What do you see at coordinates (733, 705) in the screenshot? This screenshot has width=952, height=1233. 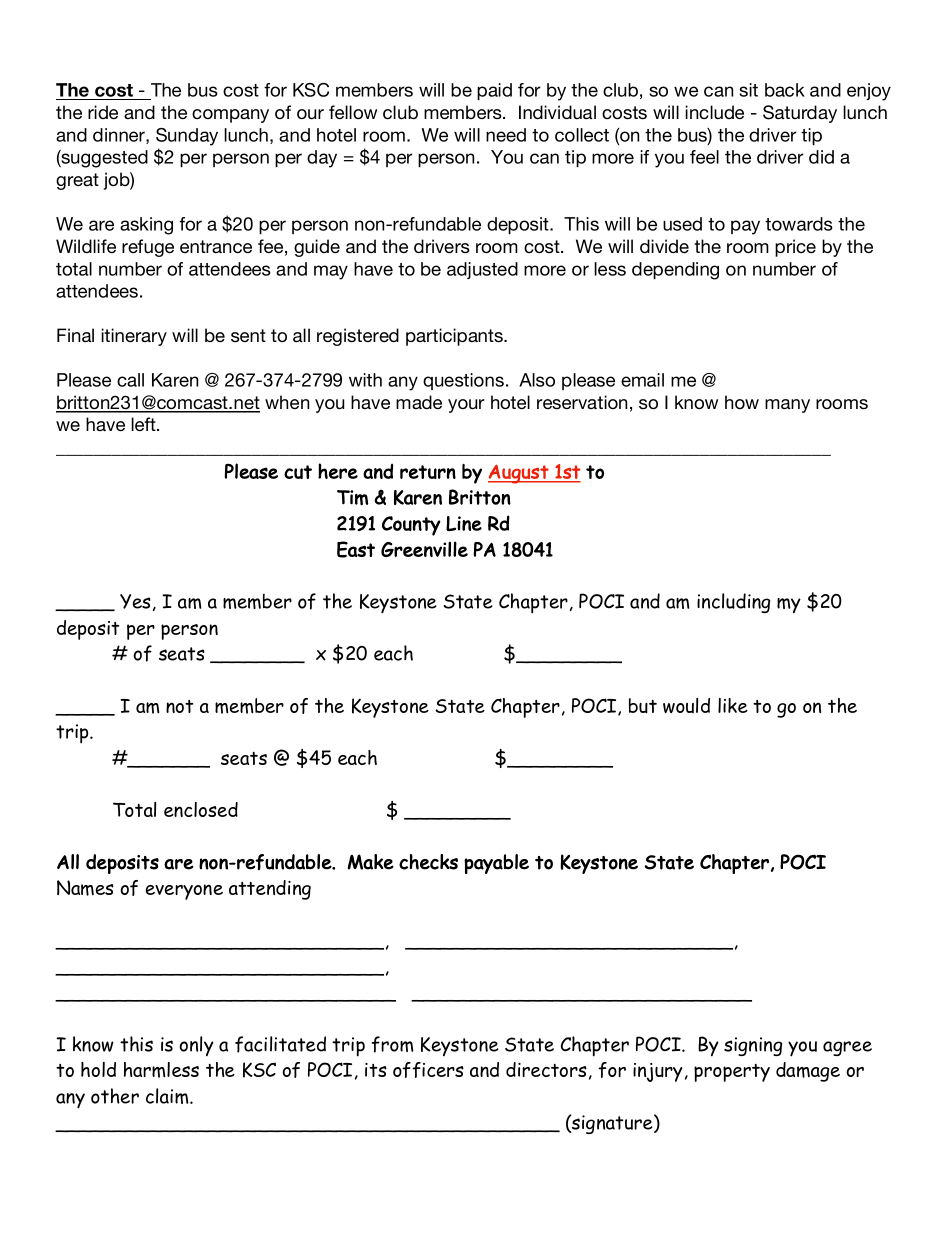 I see `like` at bounding box center [733, 705].
